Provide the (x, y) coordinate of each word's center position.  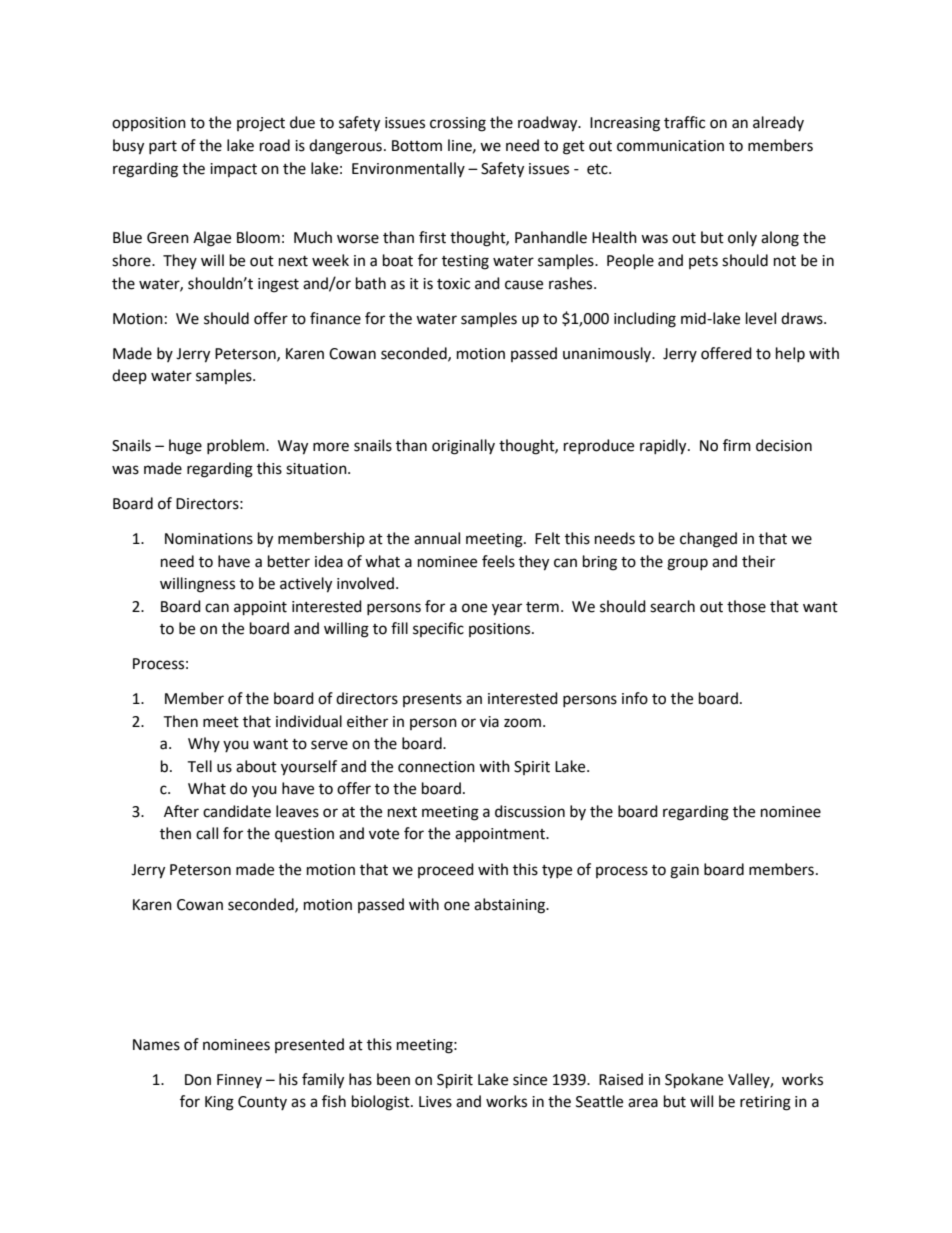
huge (185, 447)
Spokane (694, 1081)
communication (670, 146)
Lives (435, 1102)
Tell (199, 766)
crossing (458, 124)
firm (737, 445)
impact (233, 170)
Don (198, 1080)
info (635, 698)
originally (463, 447)
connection (436, 767)
